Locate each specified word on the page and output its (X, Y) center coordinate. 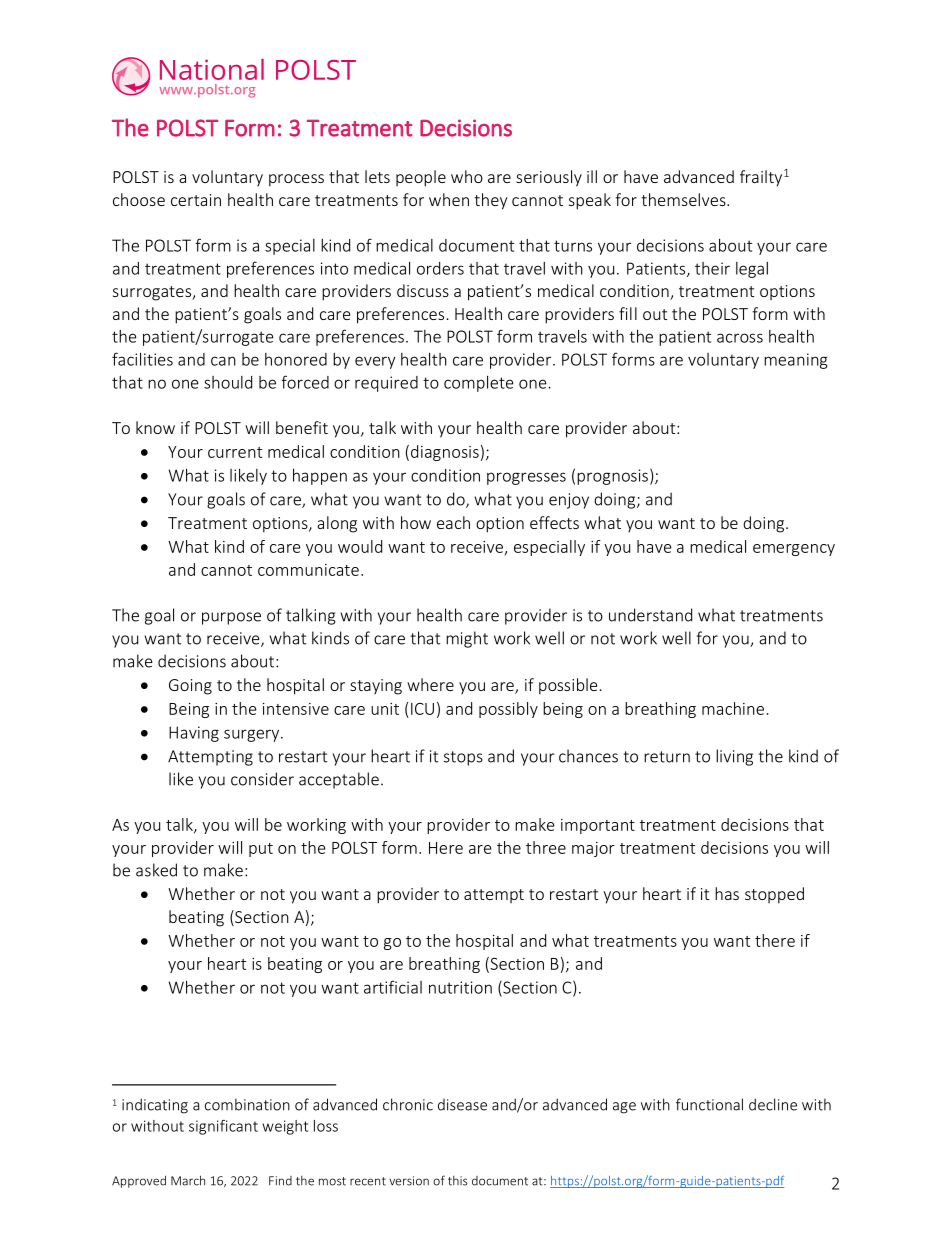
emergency (794, 550)
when (449, 199)
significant (223, 1127)
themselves (684, 199)
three (546, 847)
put (261, 850)
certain (196, 200)
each (453, 522)
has (727, 893)
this (458, 1181)
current (235, 452)
